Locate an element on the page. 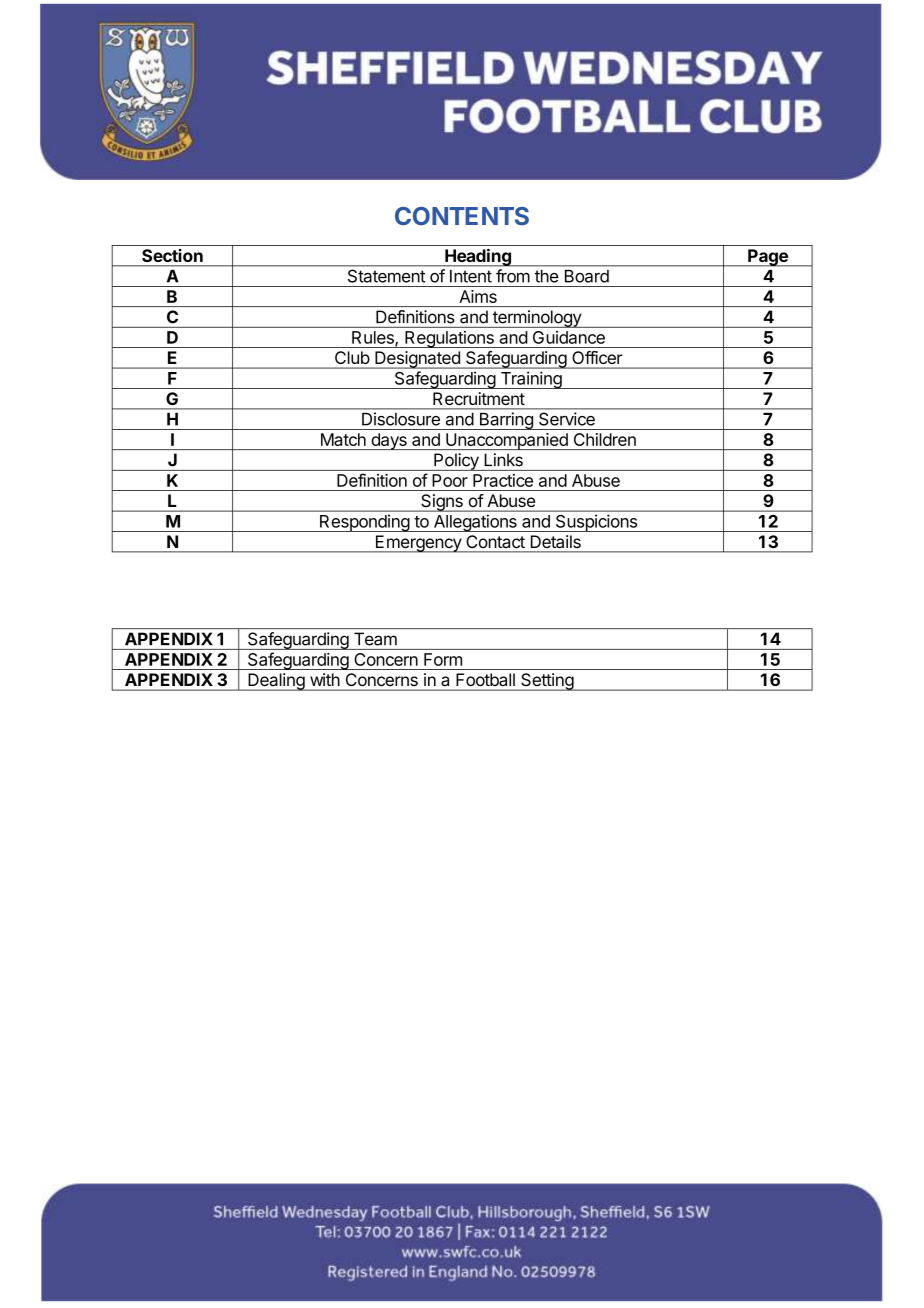 This image has height=1308, width=924. Suspicions is located at coordinates (596, 523).
